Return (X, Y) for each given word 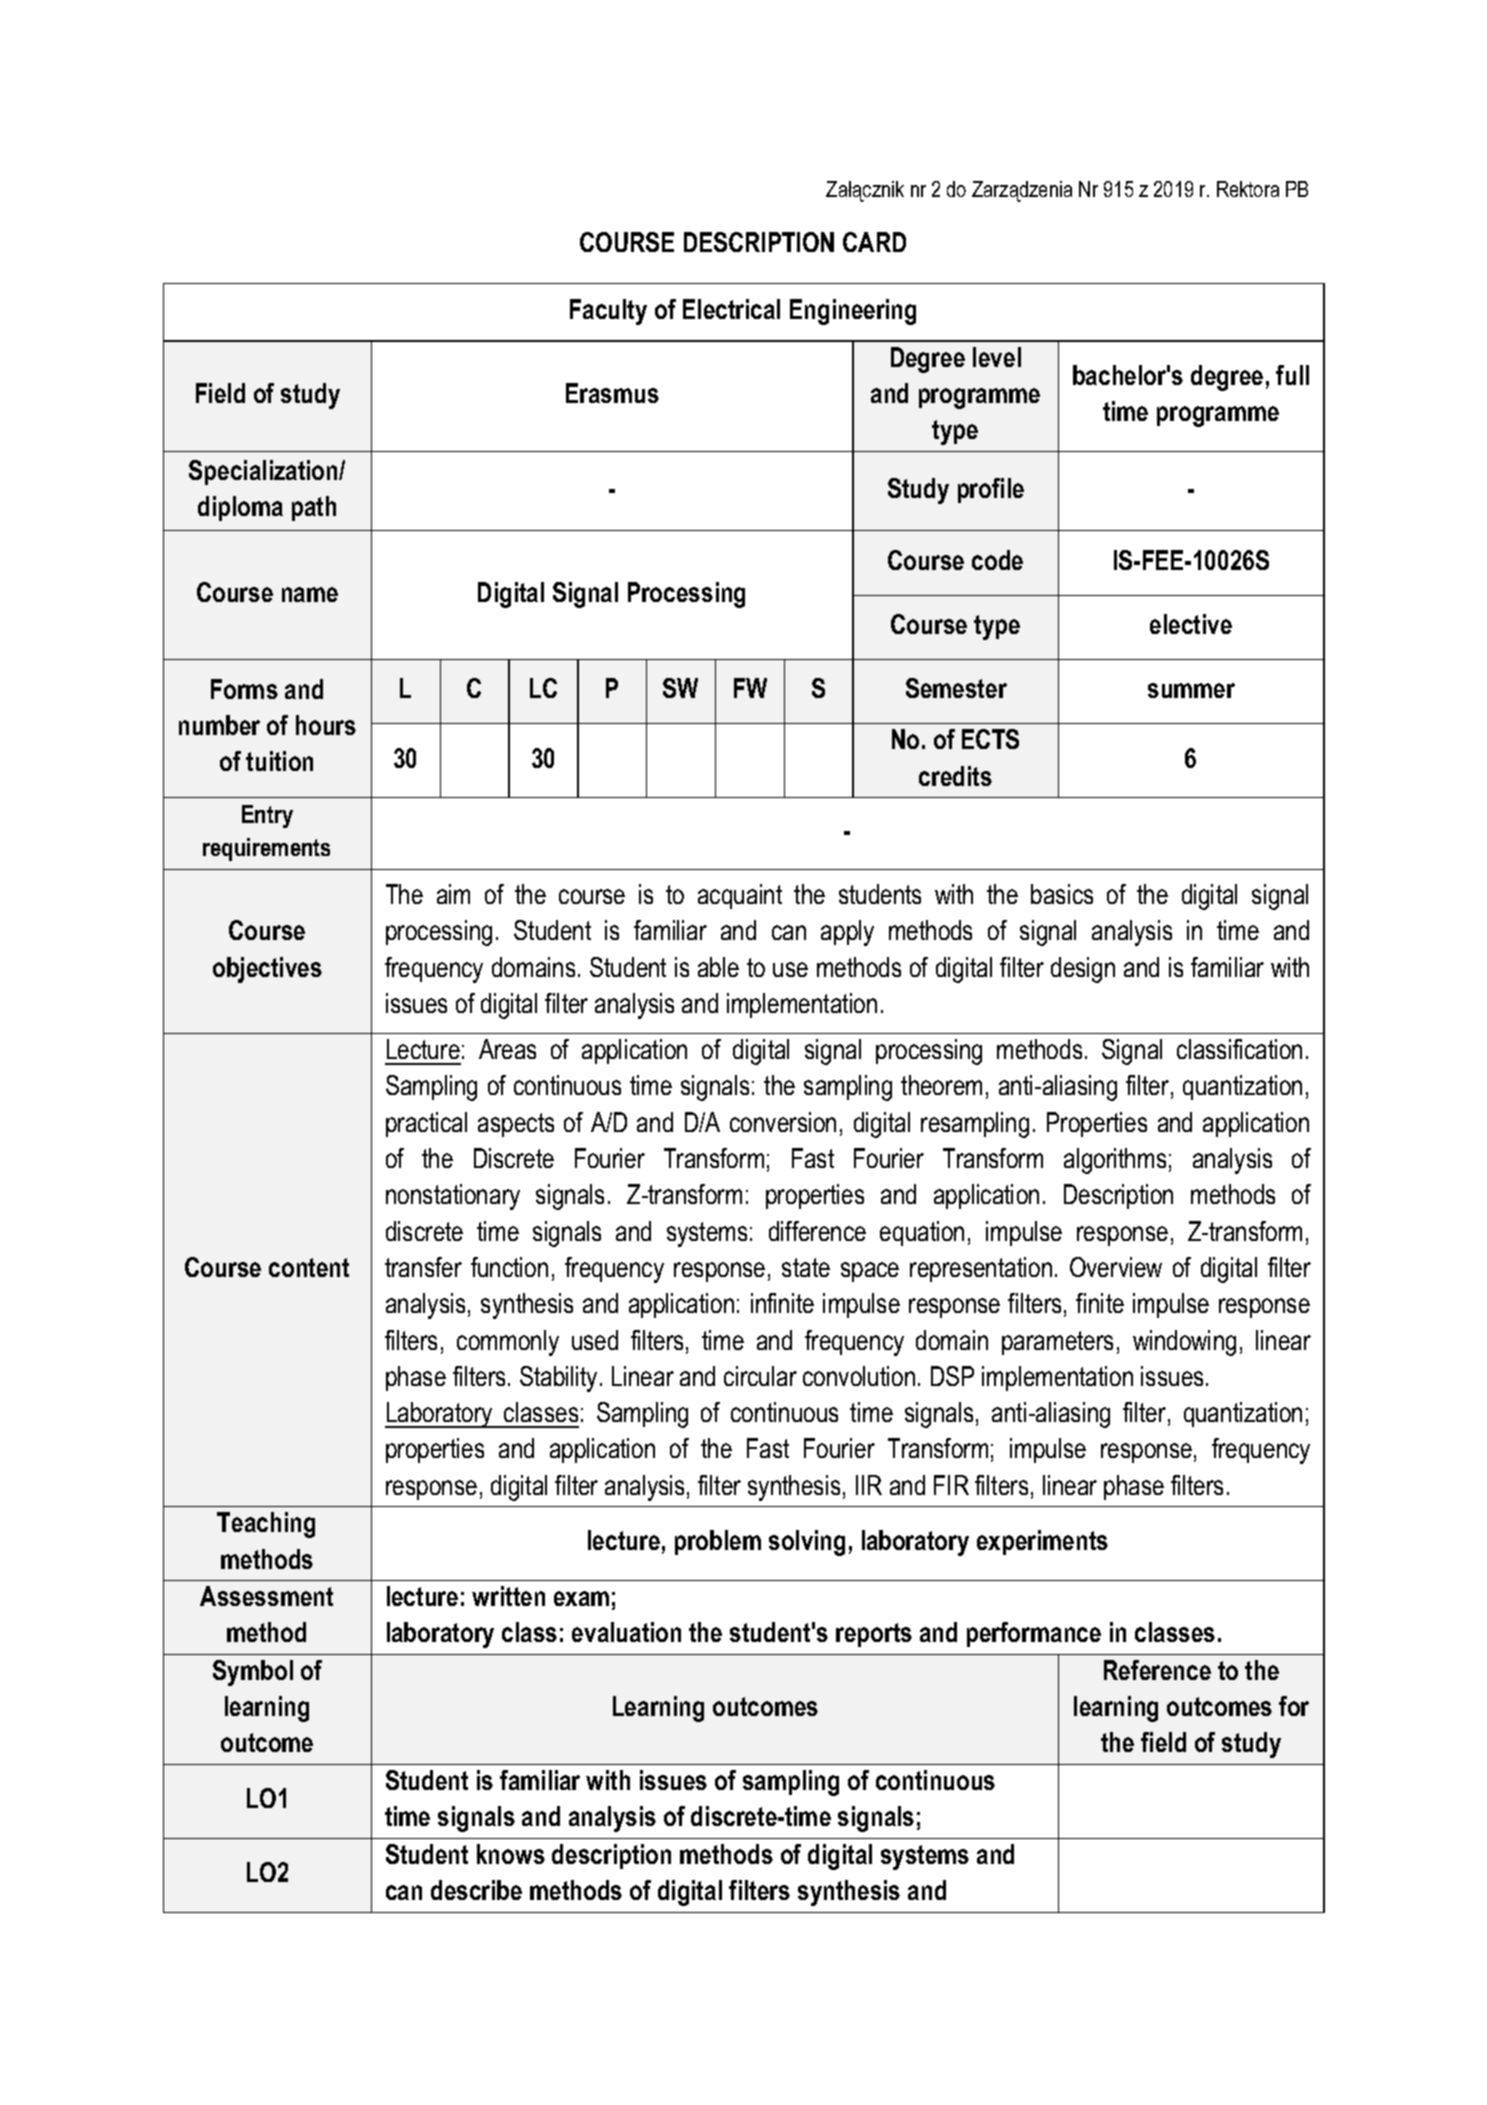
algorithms (1115, 1161)
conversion (783, 1122)
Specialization (264, 472)
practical (426, 1124)
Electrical (731, 309)
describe (476, 1890)
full (1292, 375)
